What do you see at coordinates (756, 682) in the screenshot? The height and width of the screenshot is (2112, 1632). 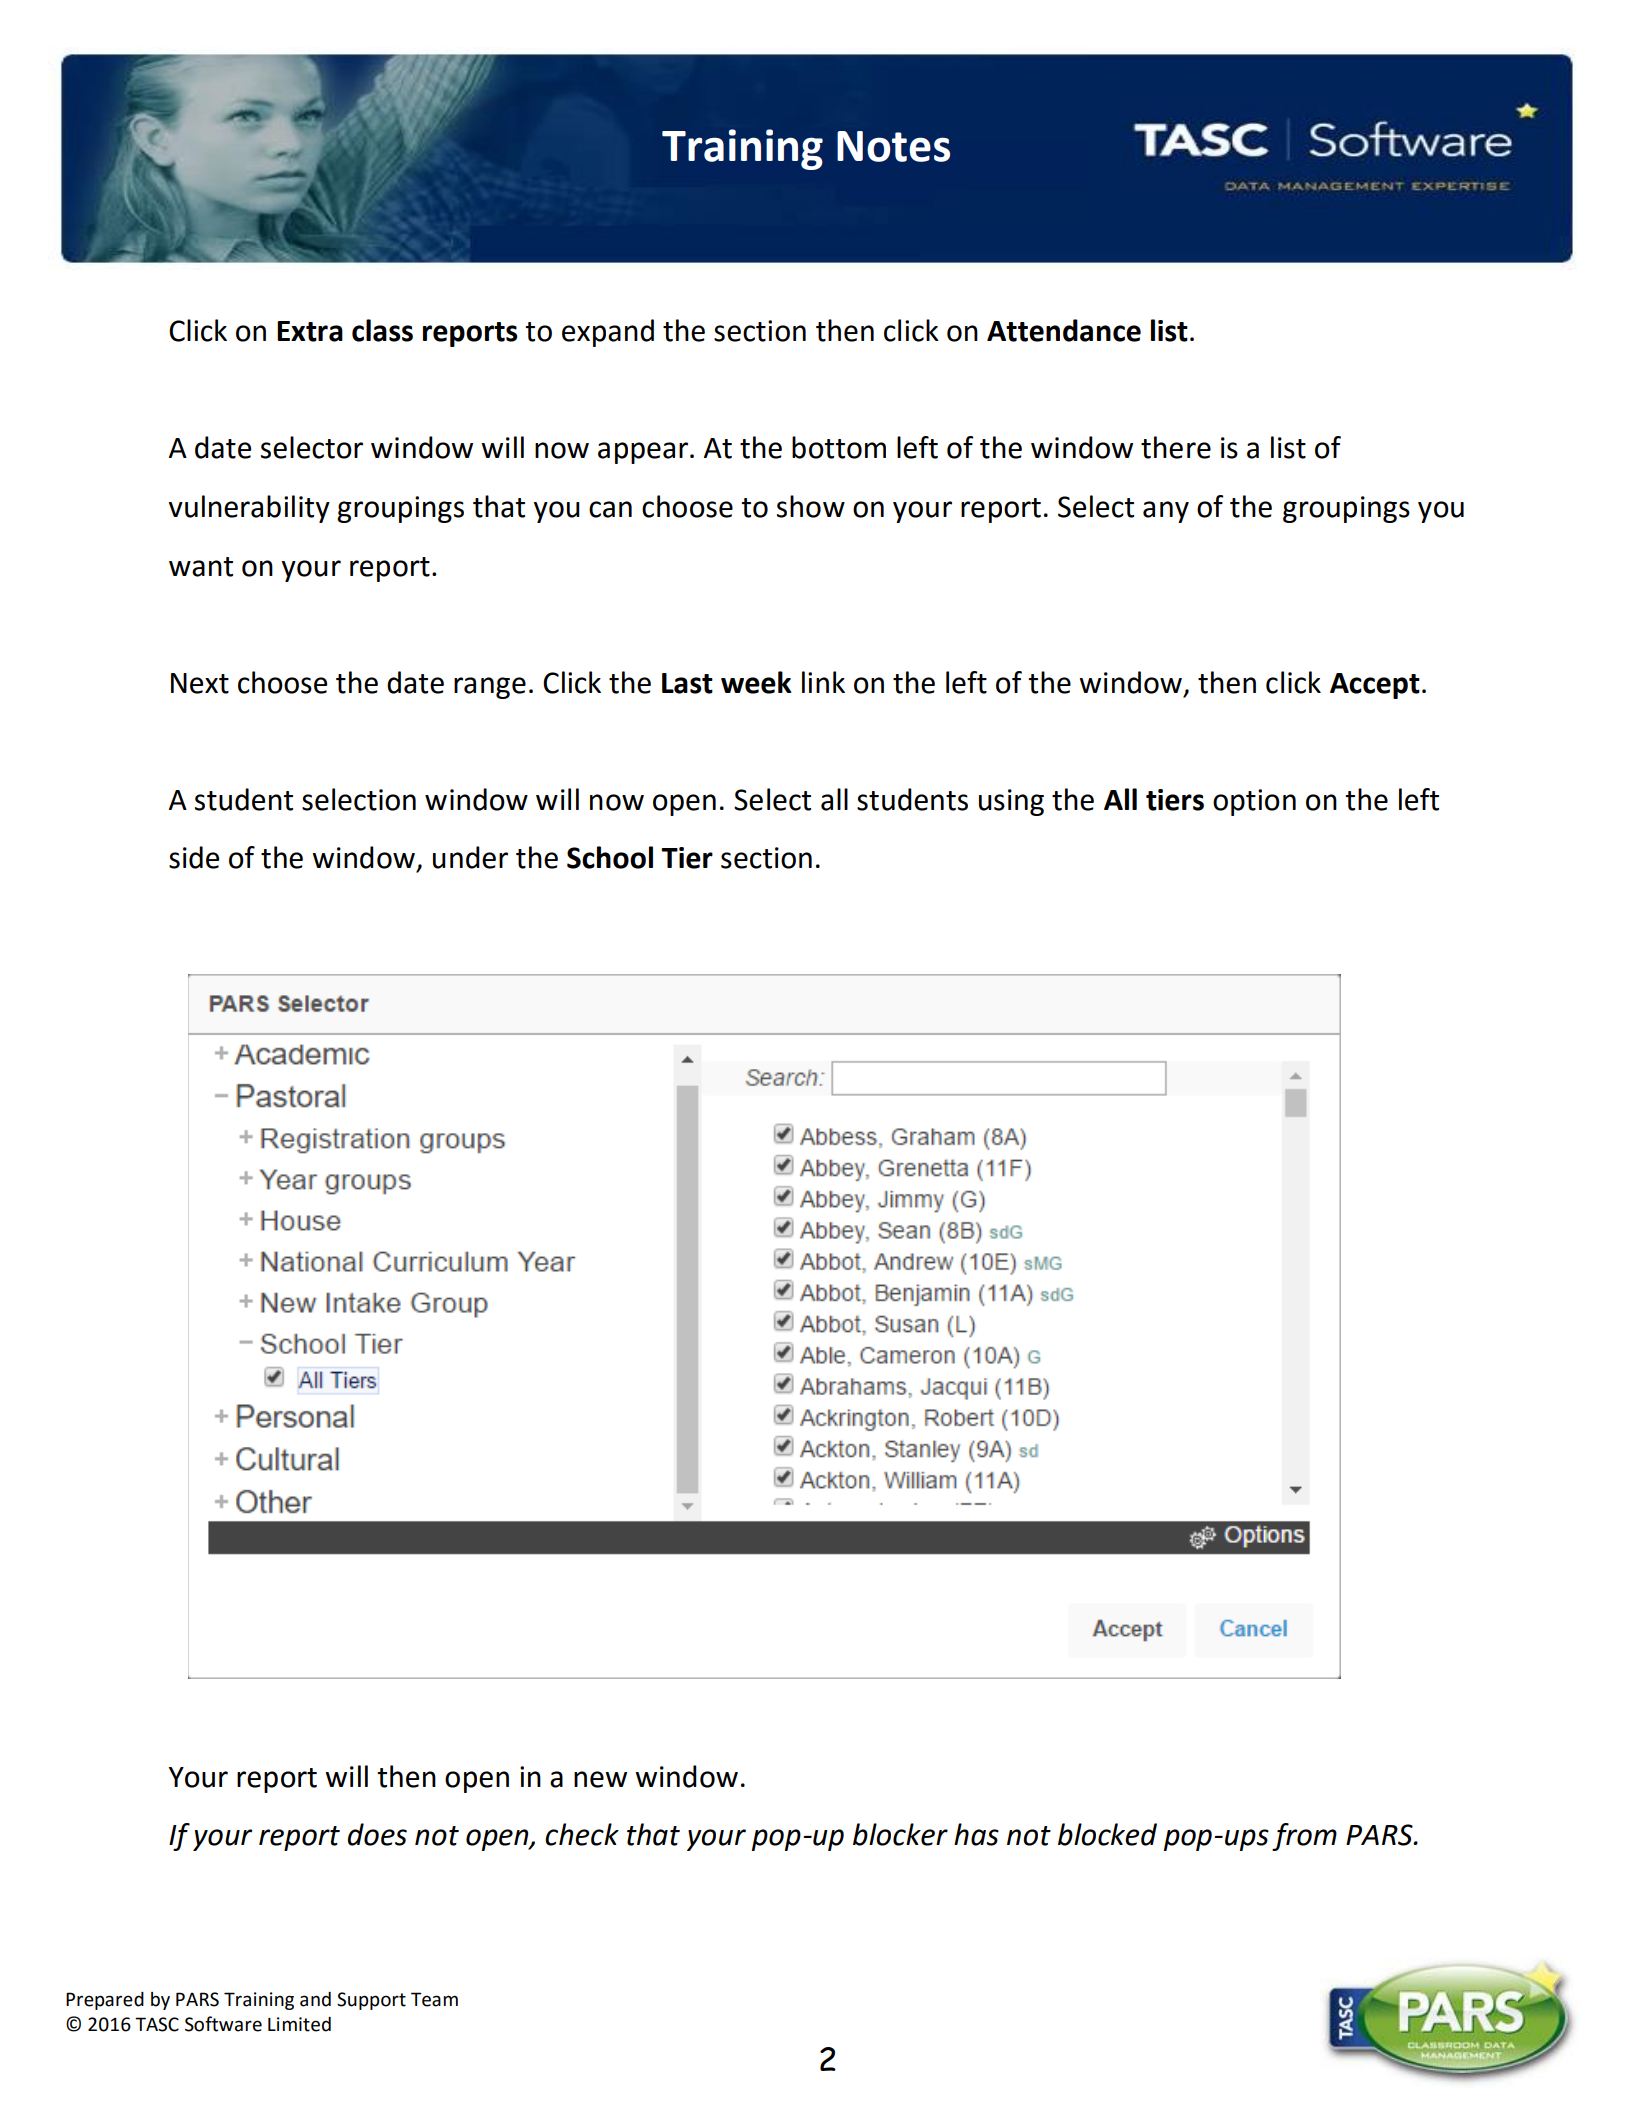 I see `week` at bounding box center [756, 682].
